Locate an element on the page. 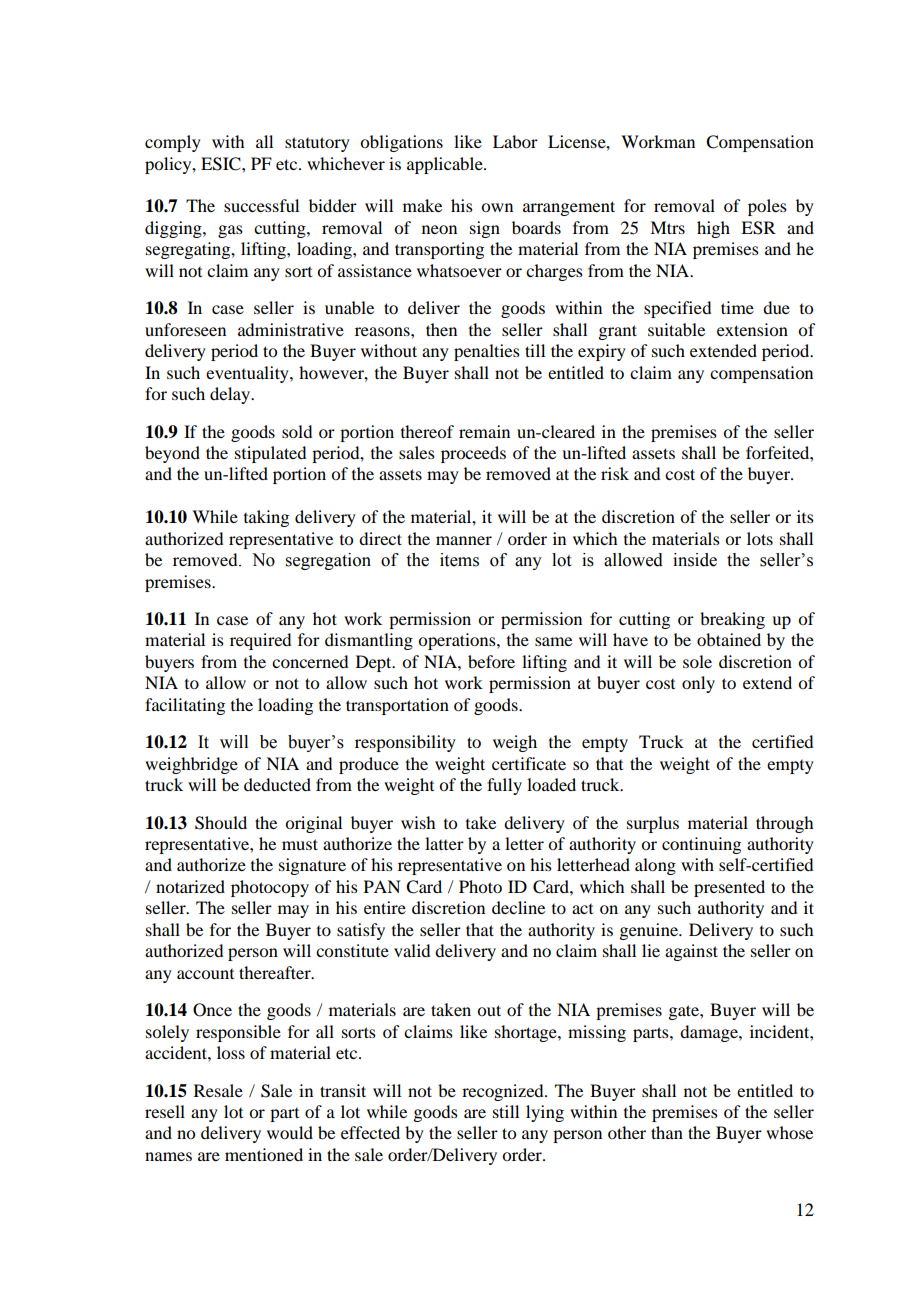 Image resolution: width=924 pixels, height=1307 pixels. whose is located at coordinates (789, 1132).
